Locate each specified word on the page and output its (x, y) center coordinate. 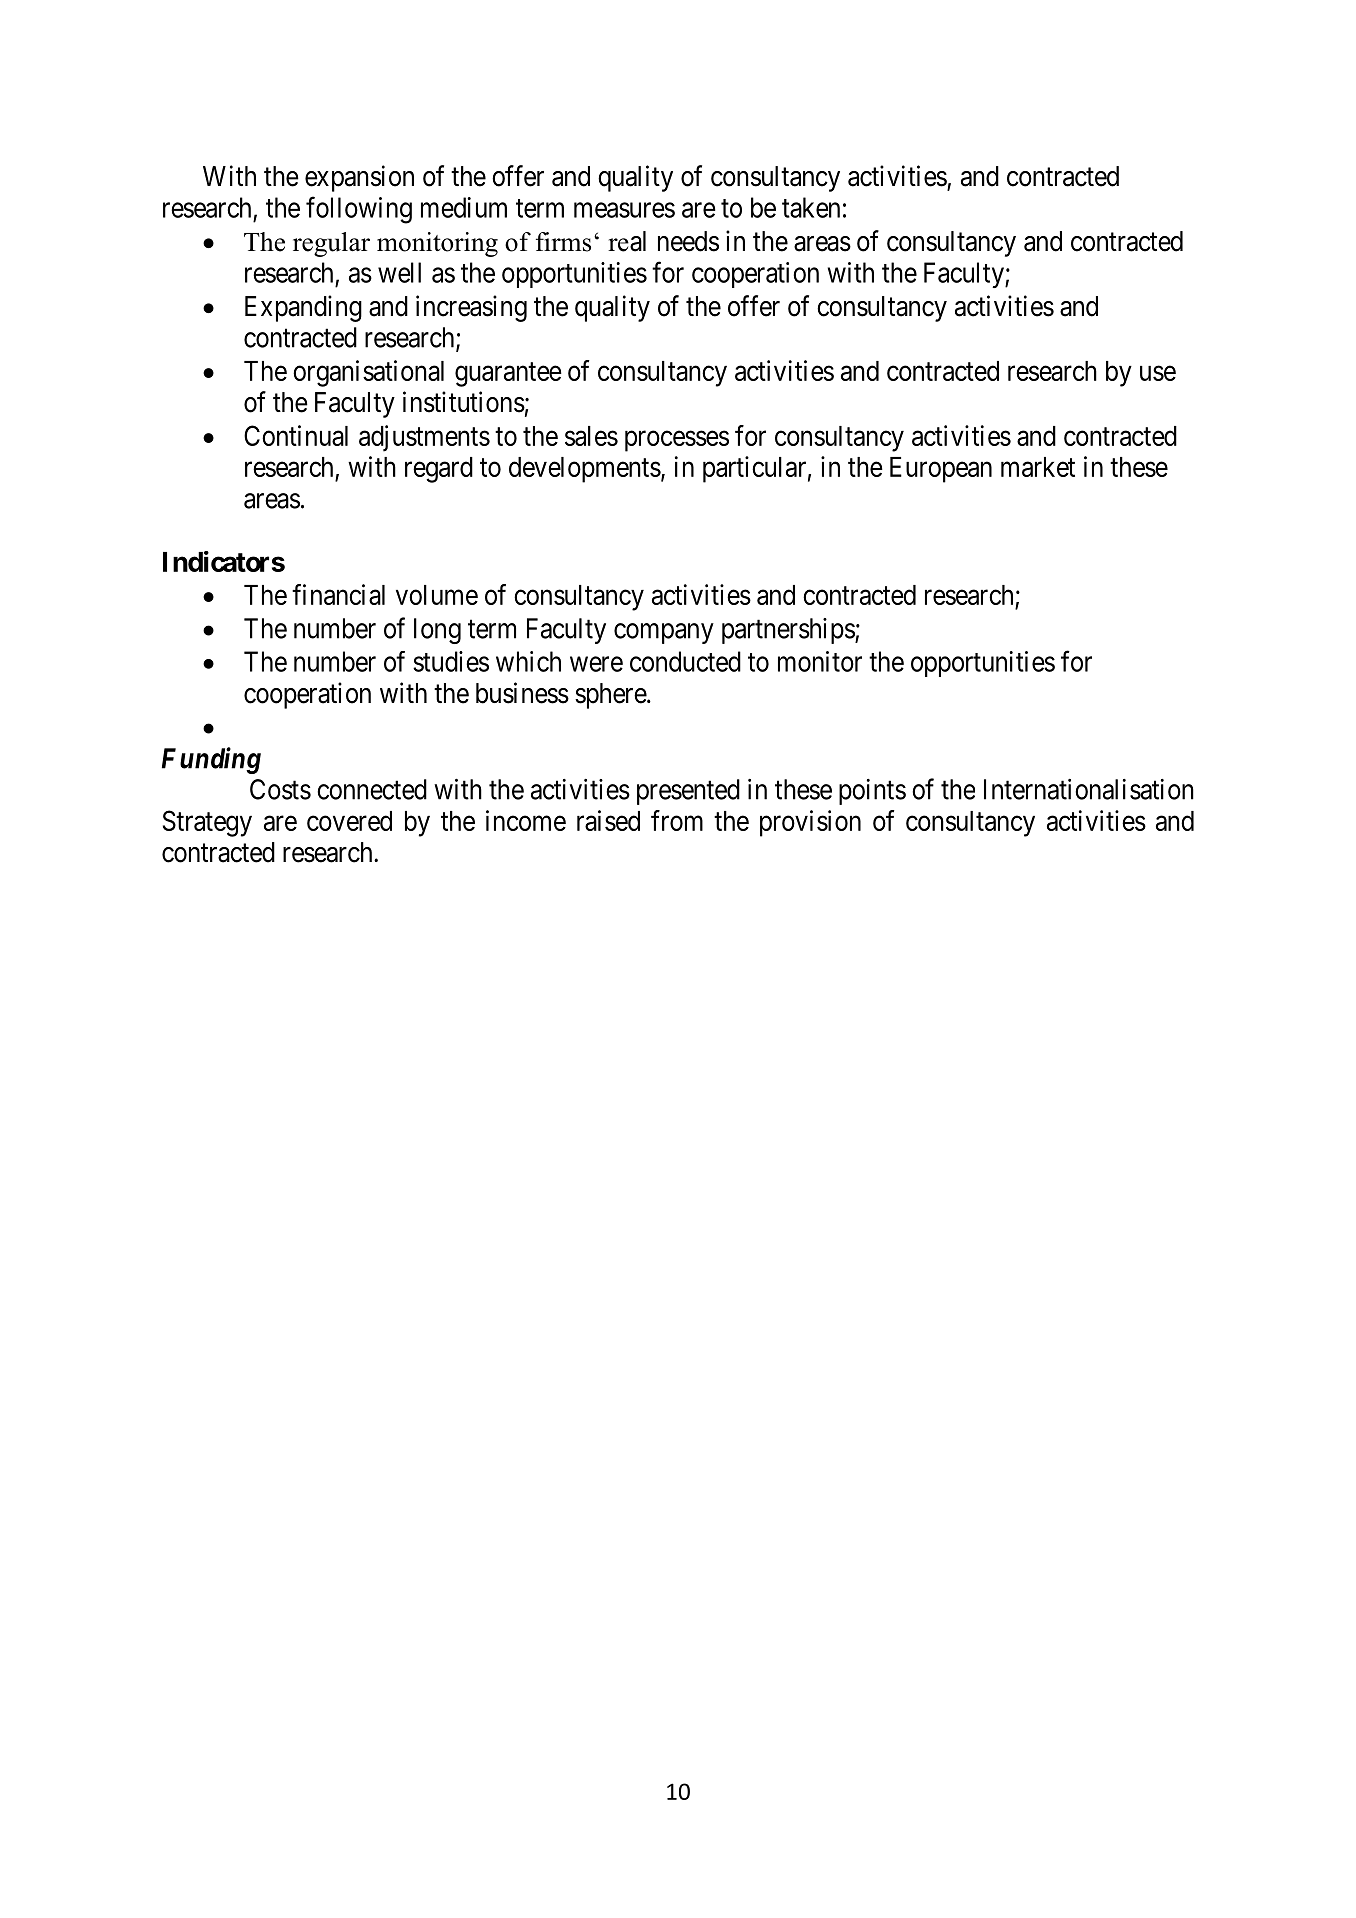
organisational (368, 373)
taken (811, 207)
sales (591, 436)
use (1158, 373)
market (1038, 467)
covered (349, 821)
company (664, 633)
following (359, 210)
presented (688, 792)
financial (338, 594)
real (627, 241)
